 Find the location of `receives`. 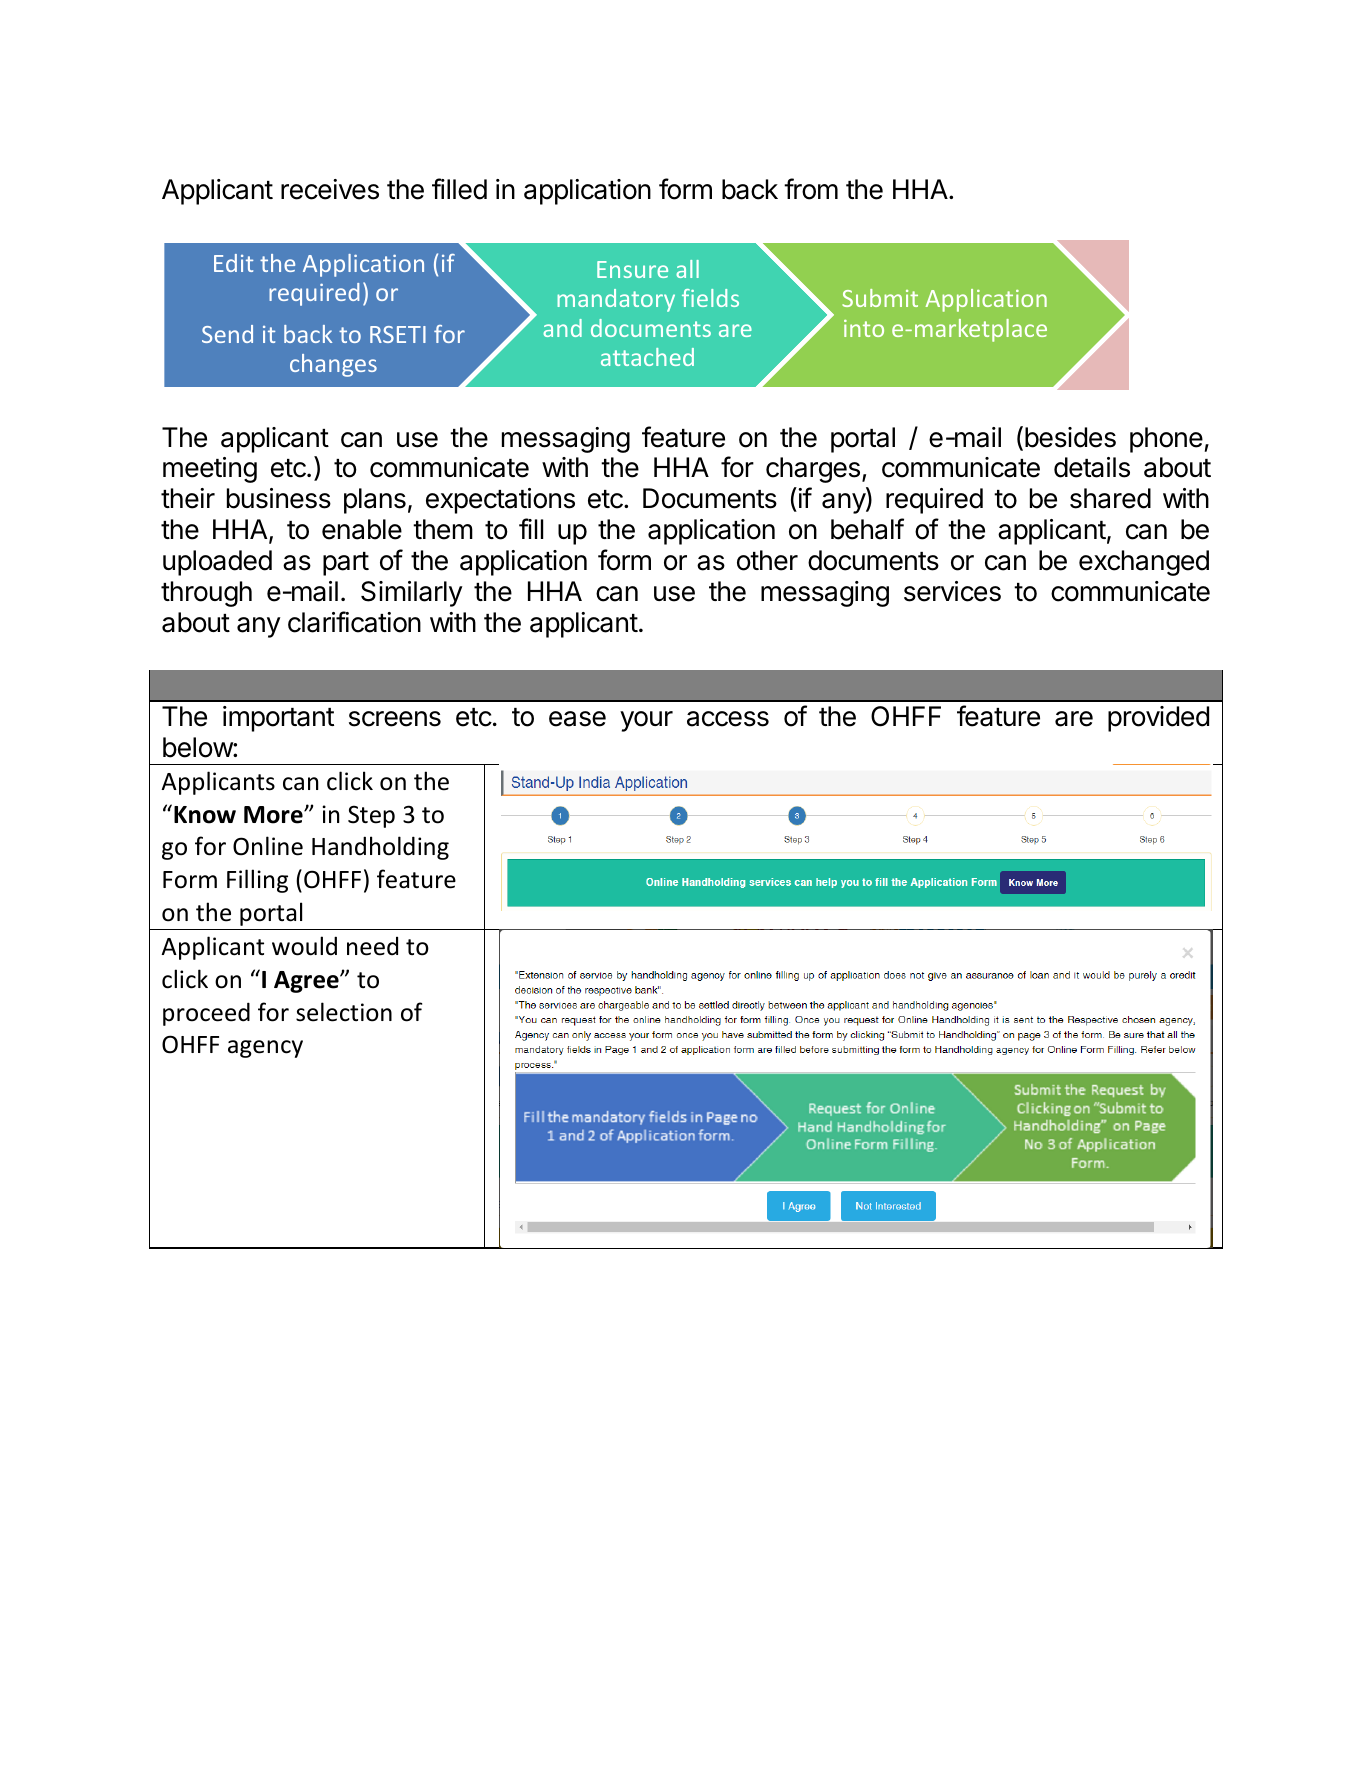

receives is located at coordinates (330, 189).
